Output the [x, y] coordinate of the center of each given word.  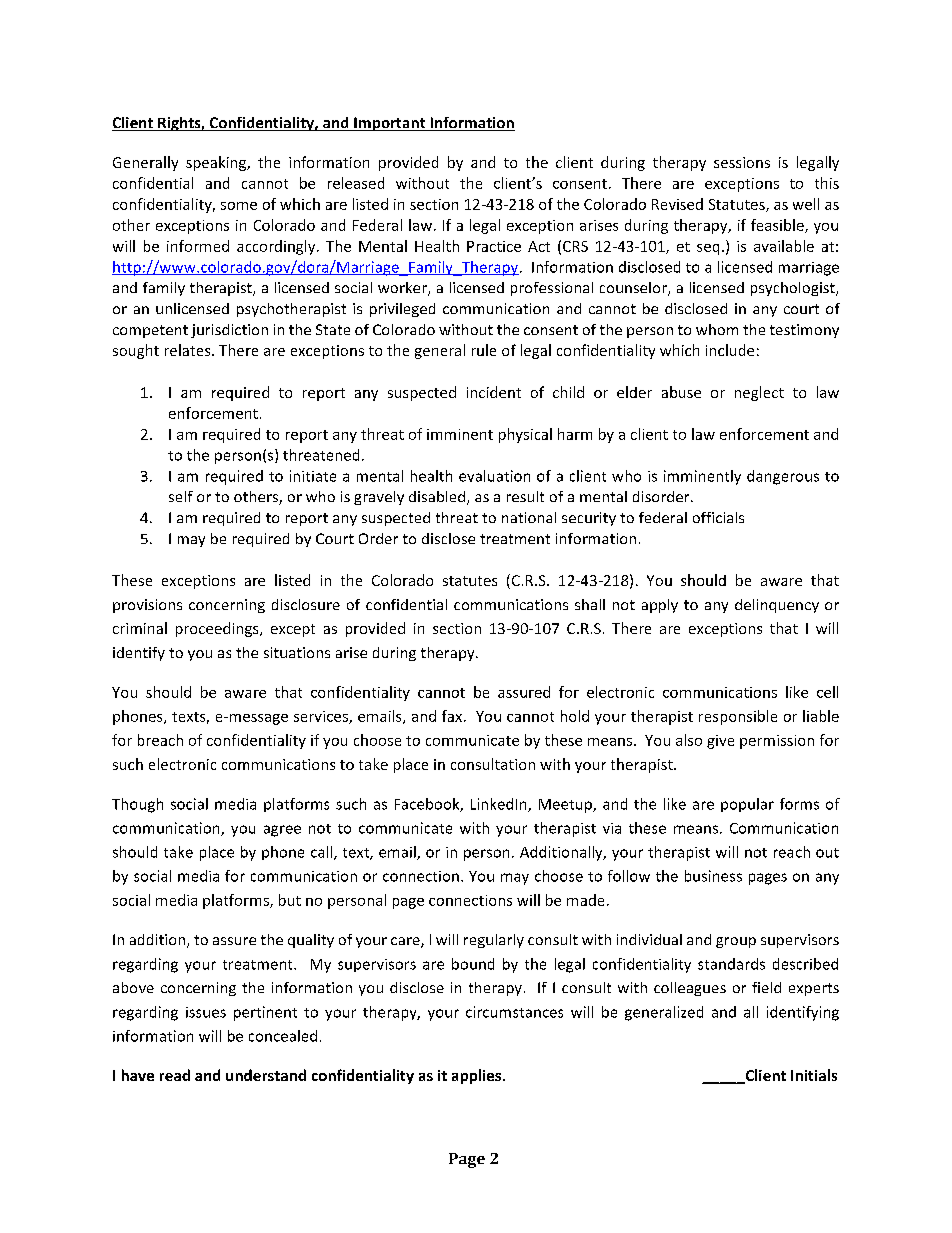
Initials [814, 1075]
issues [206, 1012]
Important [390, 124]
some [239, 206]
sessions [742, 162]
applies [478, 1076]
